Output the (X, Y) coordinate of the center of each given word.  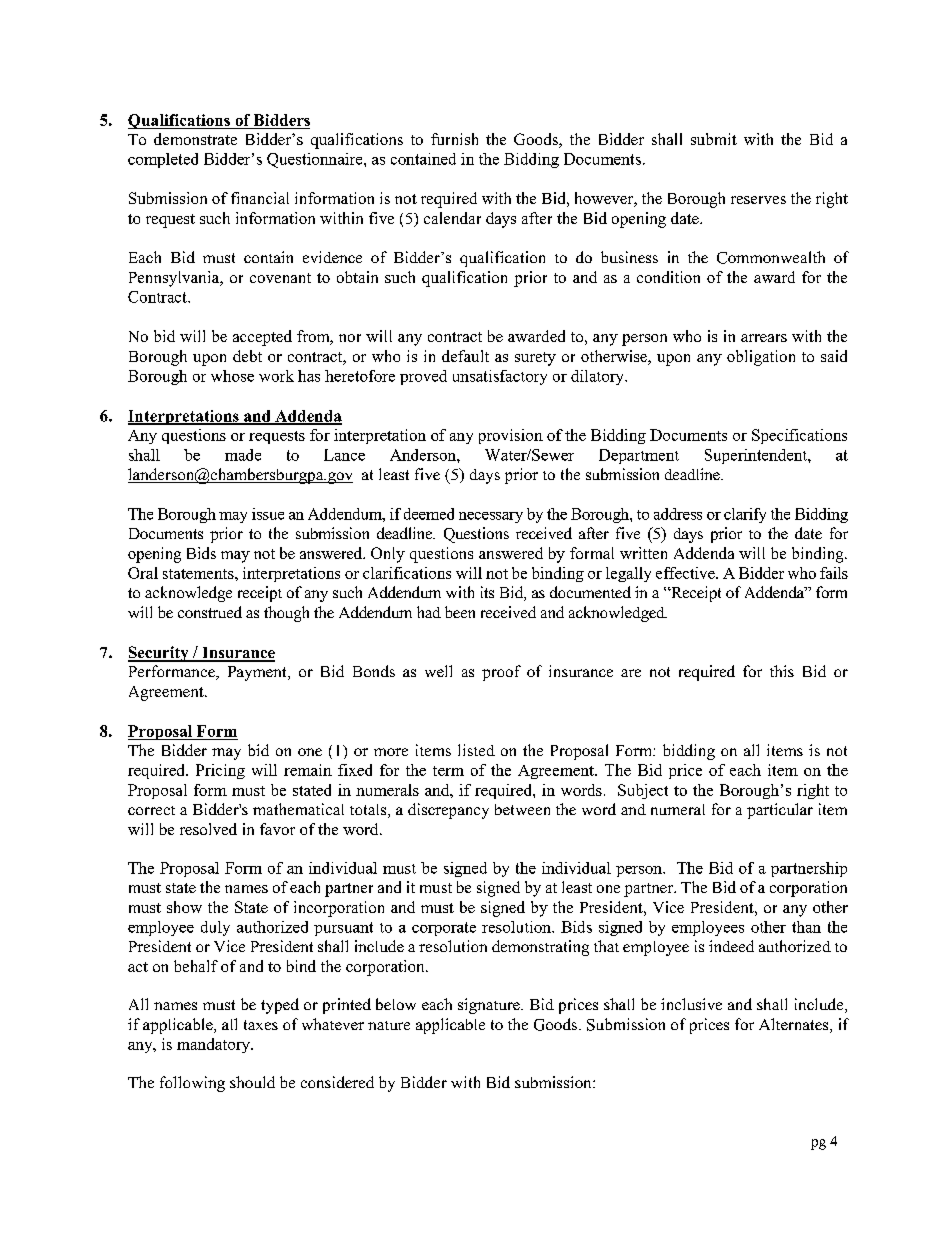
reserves (758, 200)
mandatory (214, 1045)
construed (210, 612)
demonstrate (195, 139)
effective (686, 573)
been (460, 612)
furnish (454, 139)
